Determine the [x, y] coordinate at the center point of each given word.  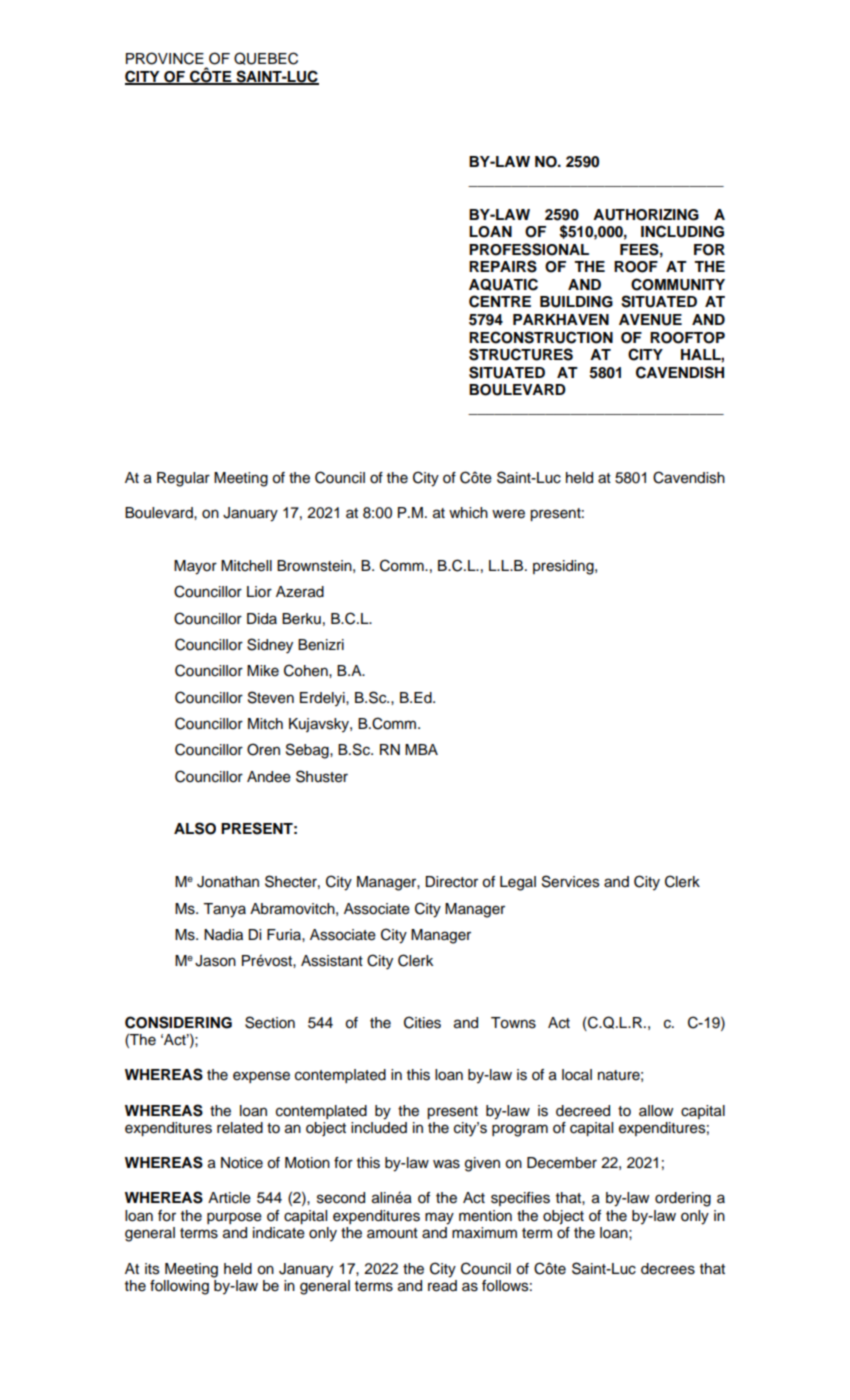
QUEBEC [266, 58]
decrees [668, 1269]
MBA [421, 749]
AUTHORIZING [646, 215]
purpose [234, 1218]
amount [392, 1233]
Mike [263, 671]
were [508, 514]
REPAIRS [503, 266]
